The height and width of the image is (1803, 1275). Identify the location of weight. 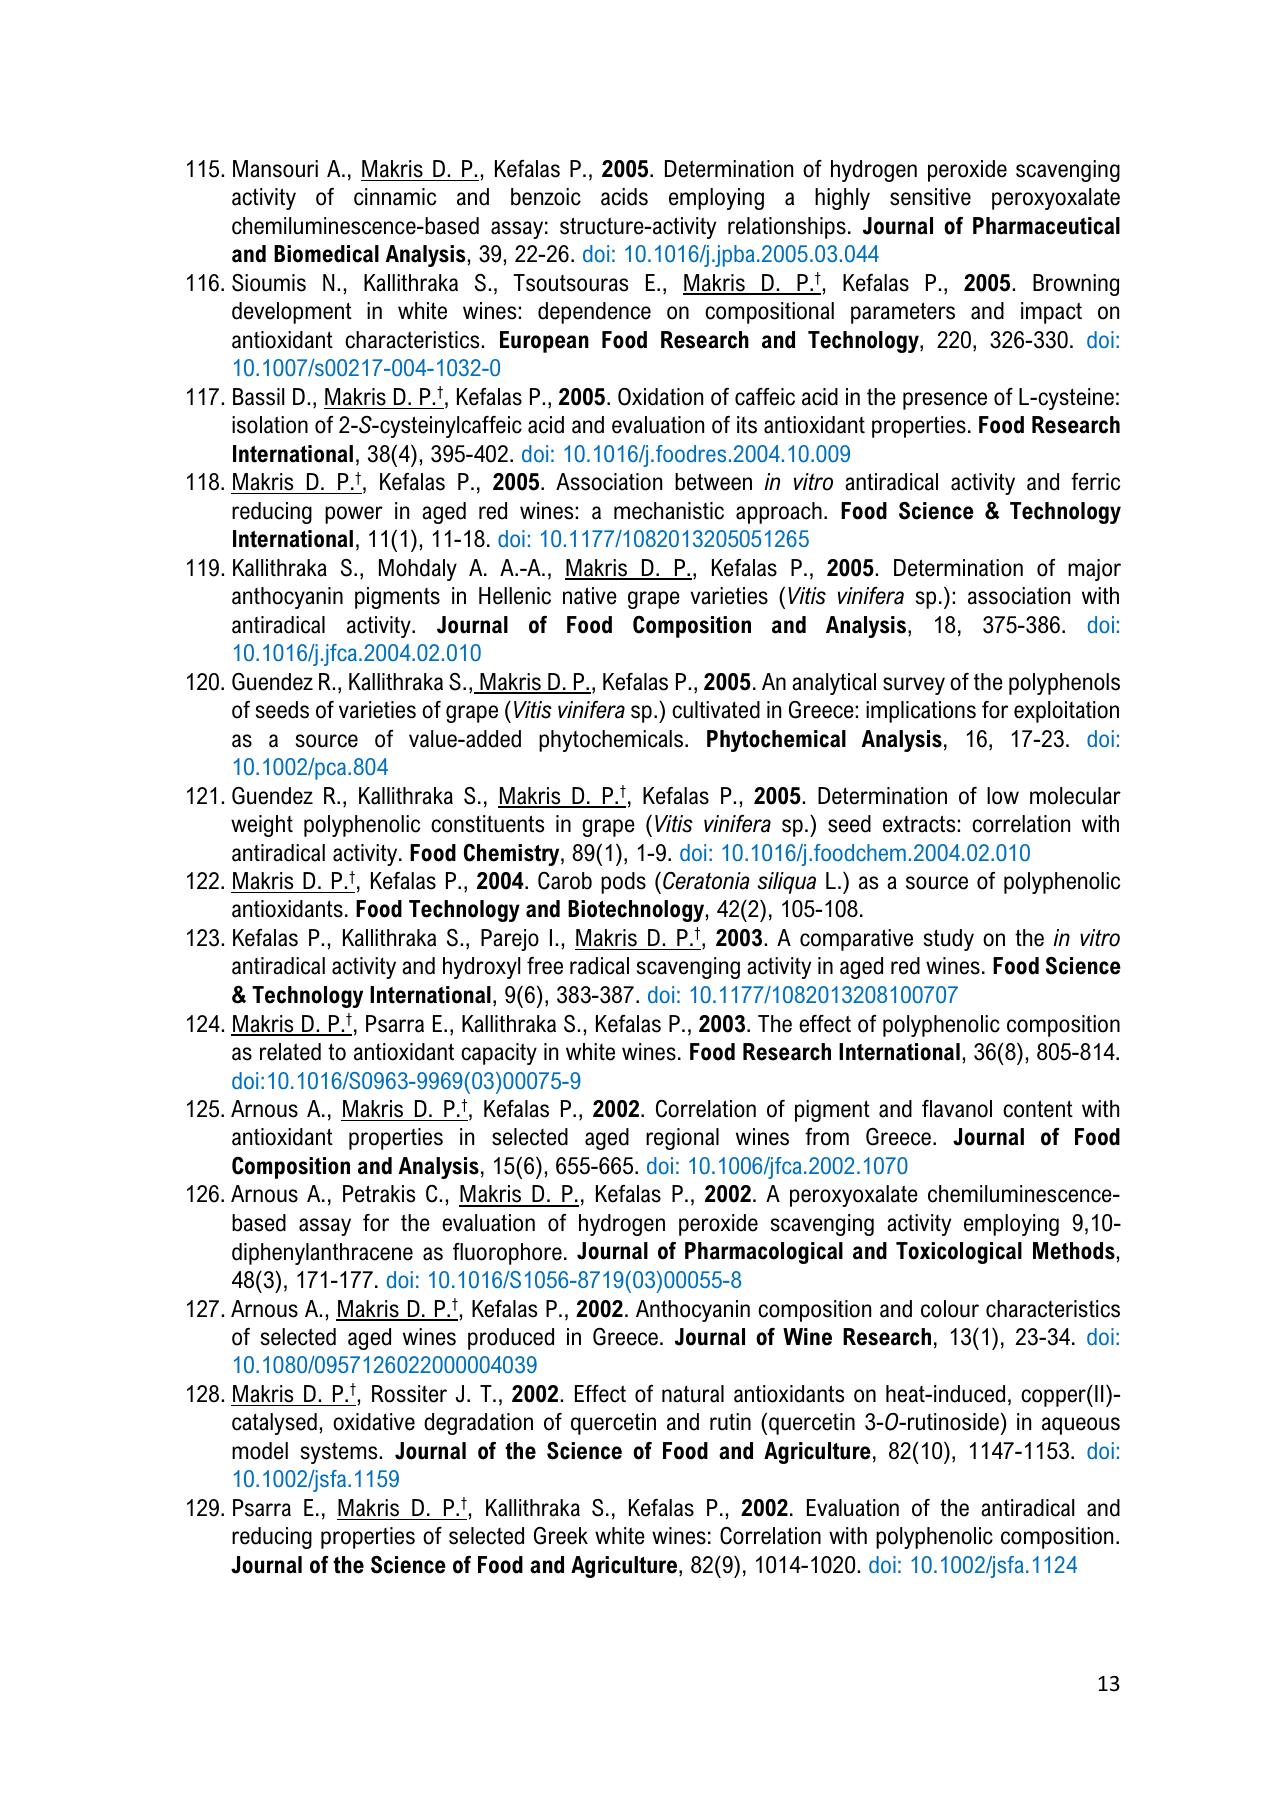
(262, 826).
